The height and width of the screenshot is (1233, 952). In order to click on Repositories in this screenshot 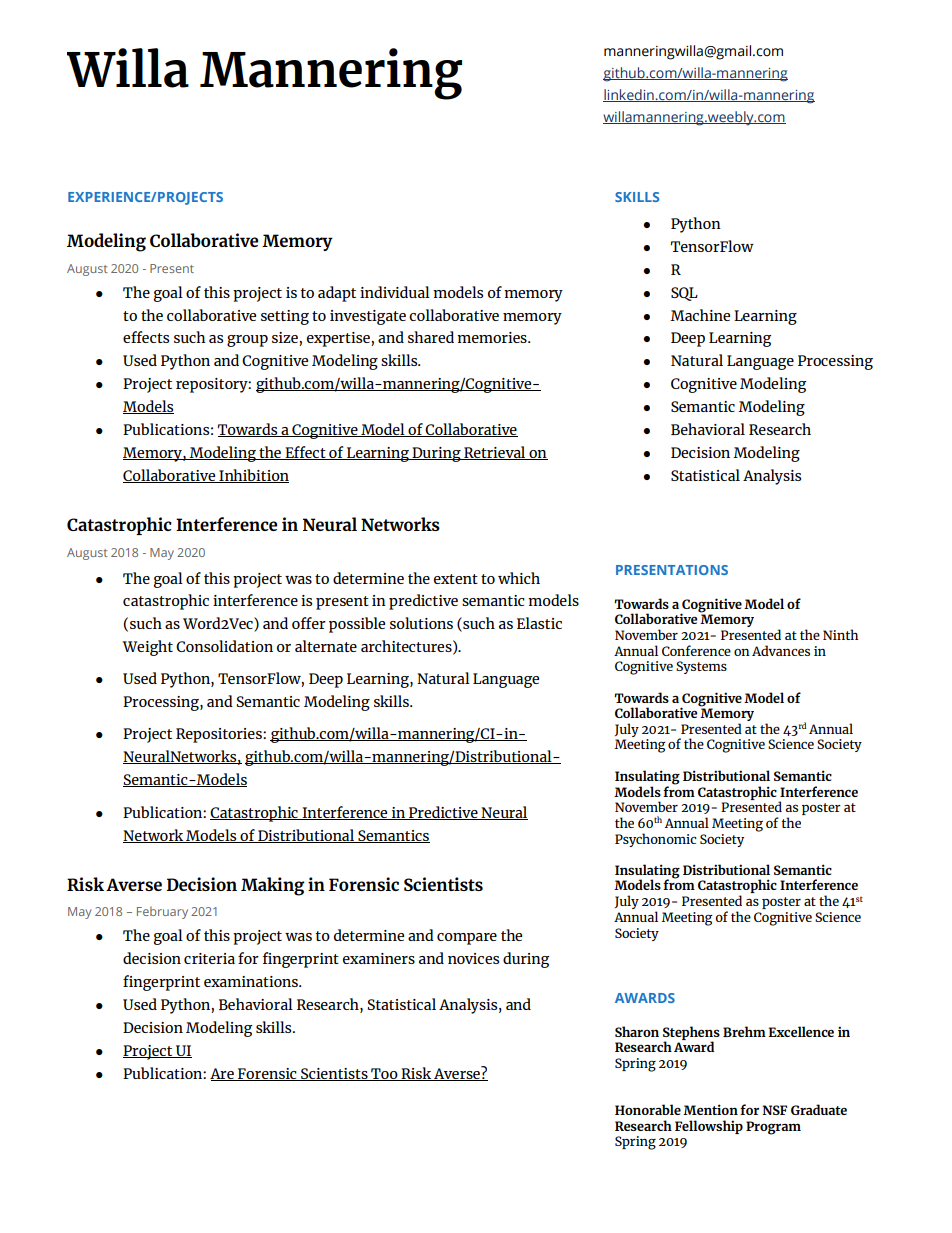, I will do `click(220, 735)`.
